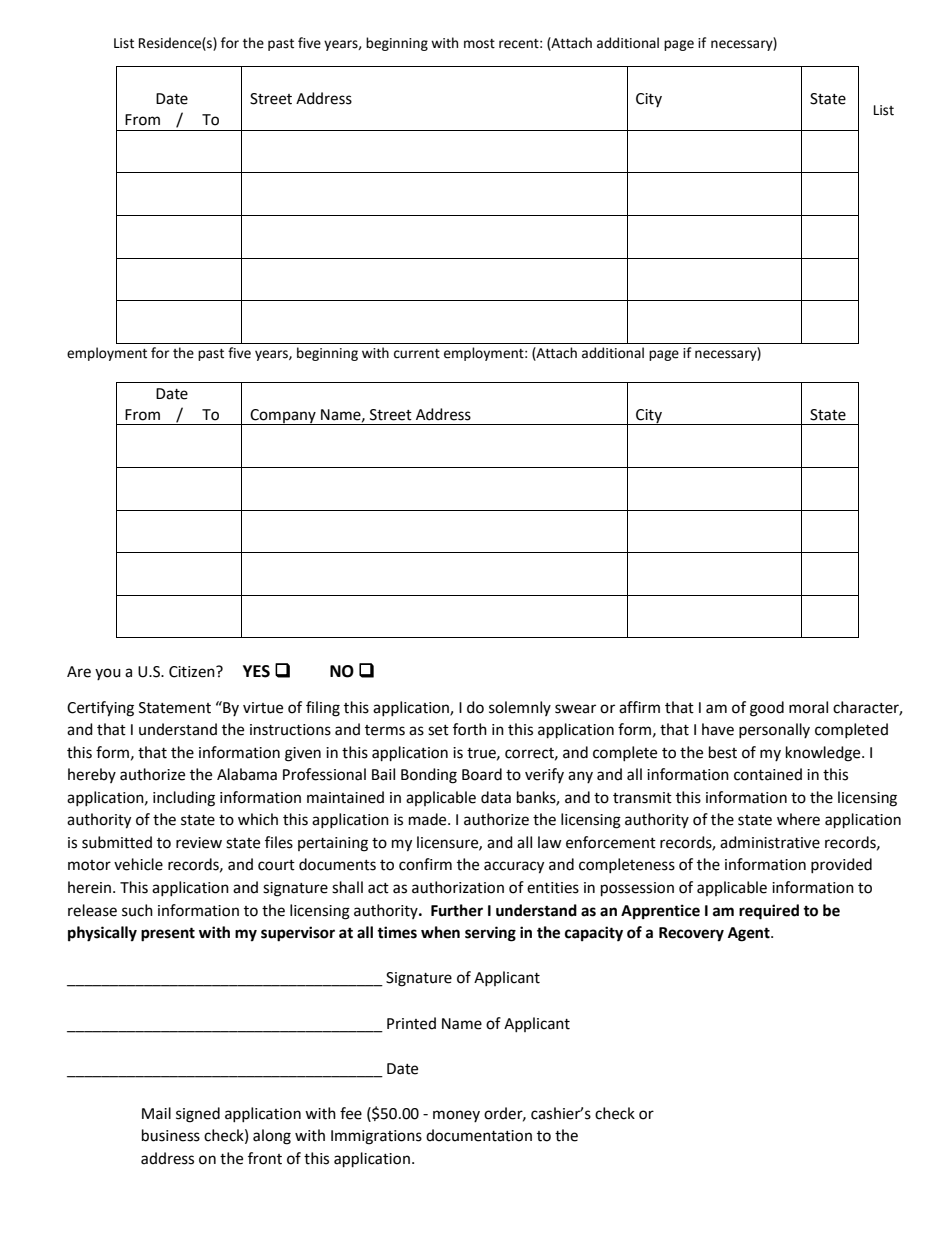 The width and height of the screenshot is (952, 1233). I want to click on business, so click(171, 1135).
